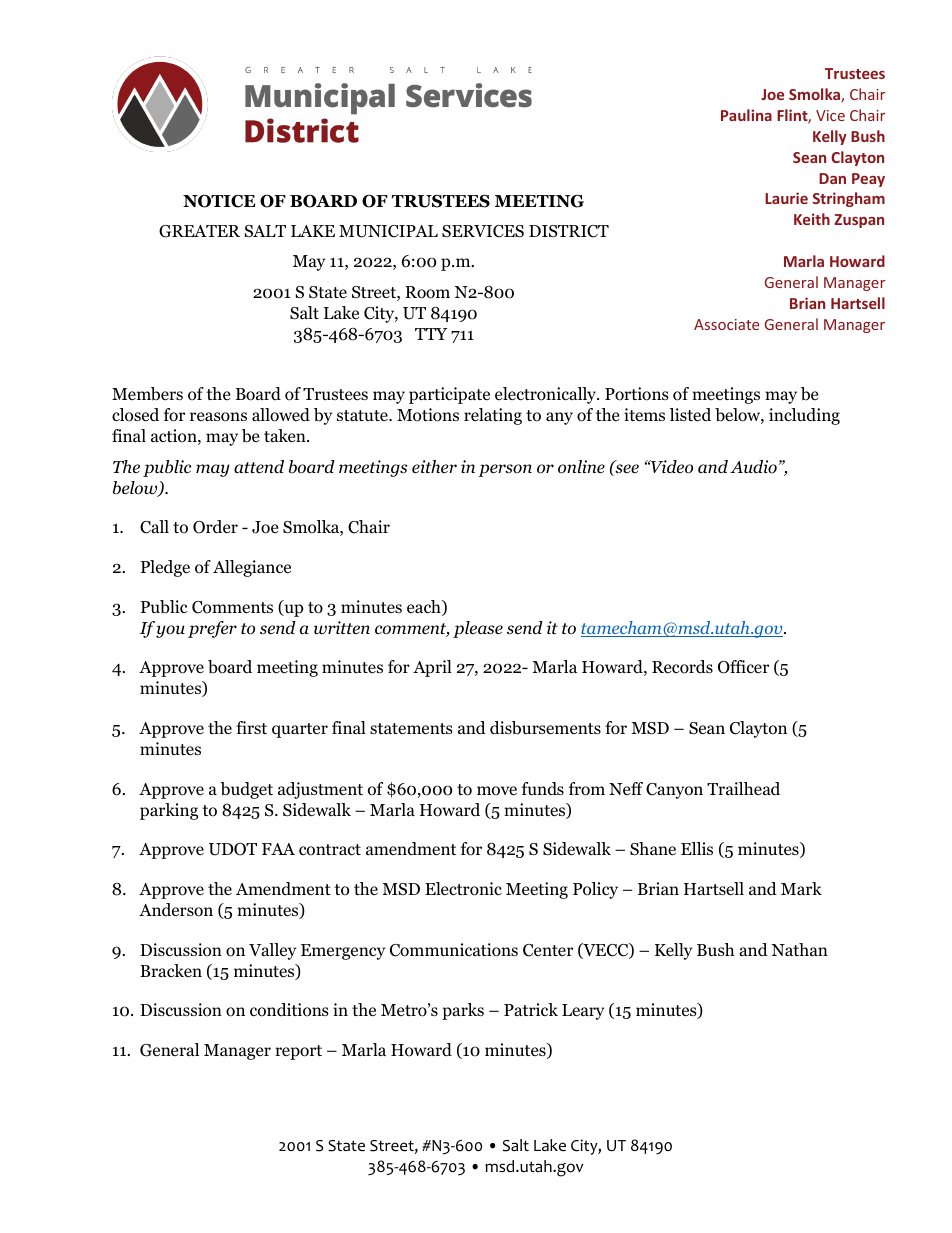 The width and height of the screenshot is (952, 1233). I want to click on please, so click(478, 629).
